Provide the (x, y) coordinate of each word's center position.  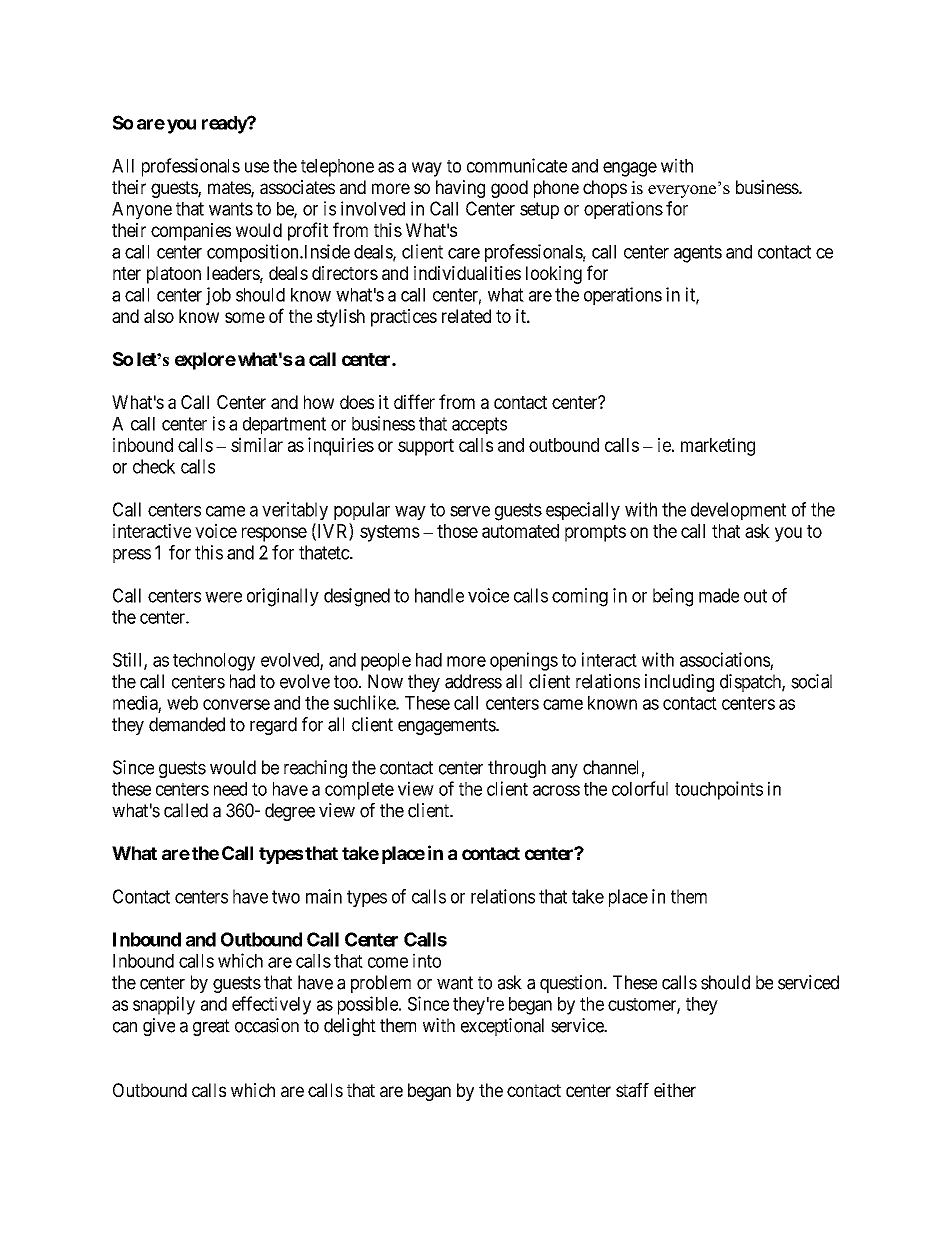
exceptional (502, 1027)
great (211, 1027)
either (675, 1090)
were (223, 597)
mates (230, 189)
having (460, 189)
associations (725, 659)
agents (698, 254)
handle (439, 595)
